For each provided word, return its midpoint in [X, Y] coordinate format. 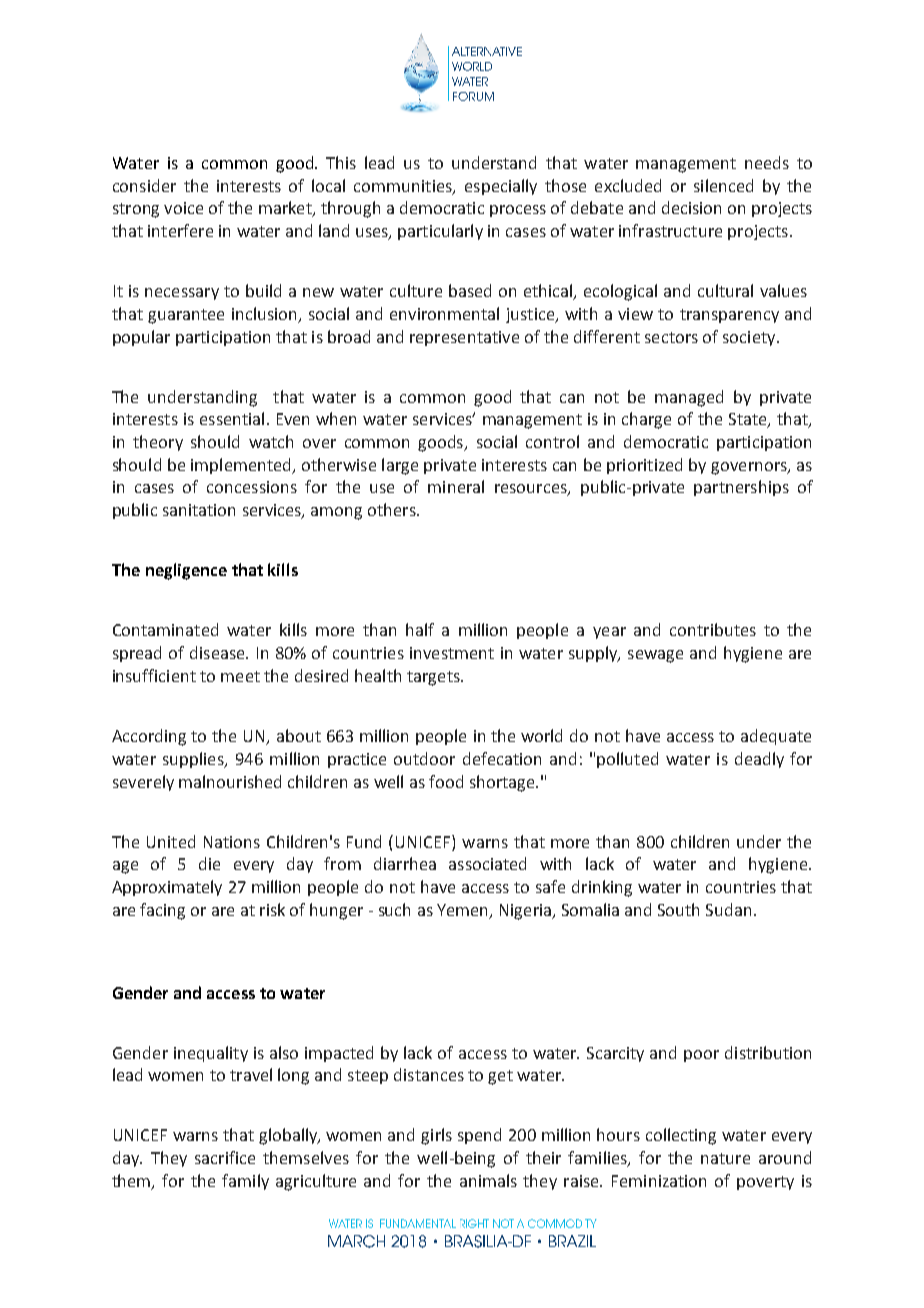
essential [232, 418]
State [749, 420]
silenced [723, 185]
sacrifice [225, 1157]
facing [162, 911]
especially [501, 187]
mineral [456, 486]
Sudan [728, 909]
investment [452, 653]
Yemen [463, 911]
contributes [713, 629]
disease [218, 652]
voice [183, 208]
